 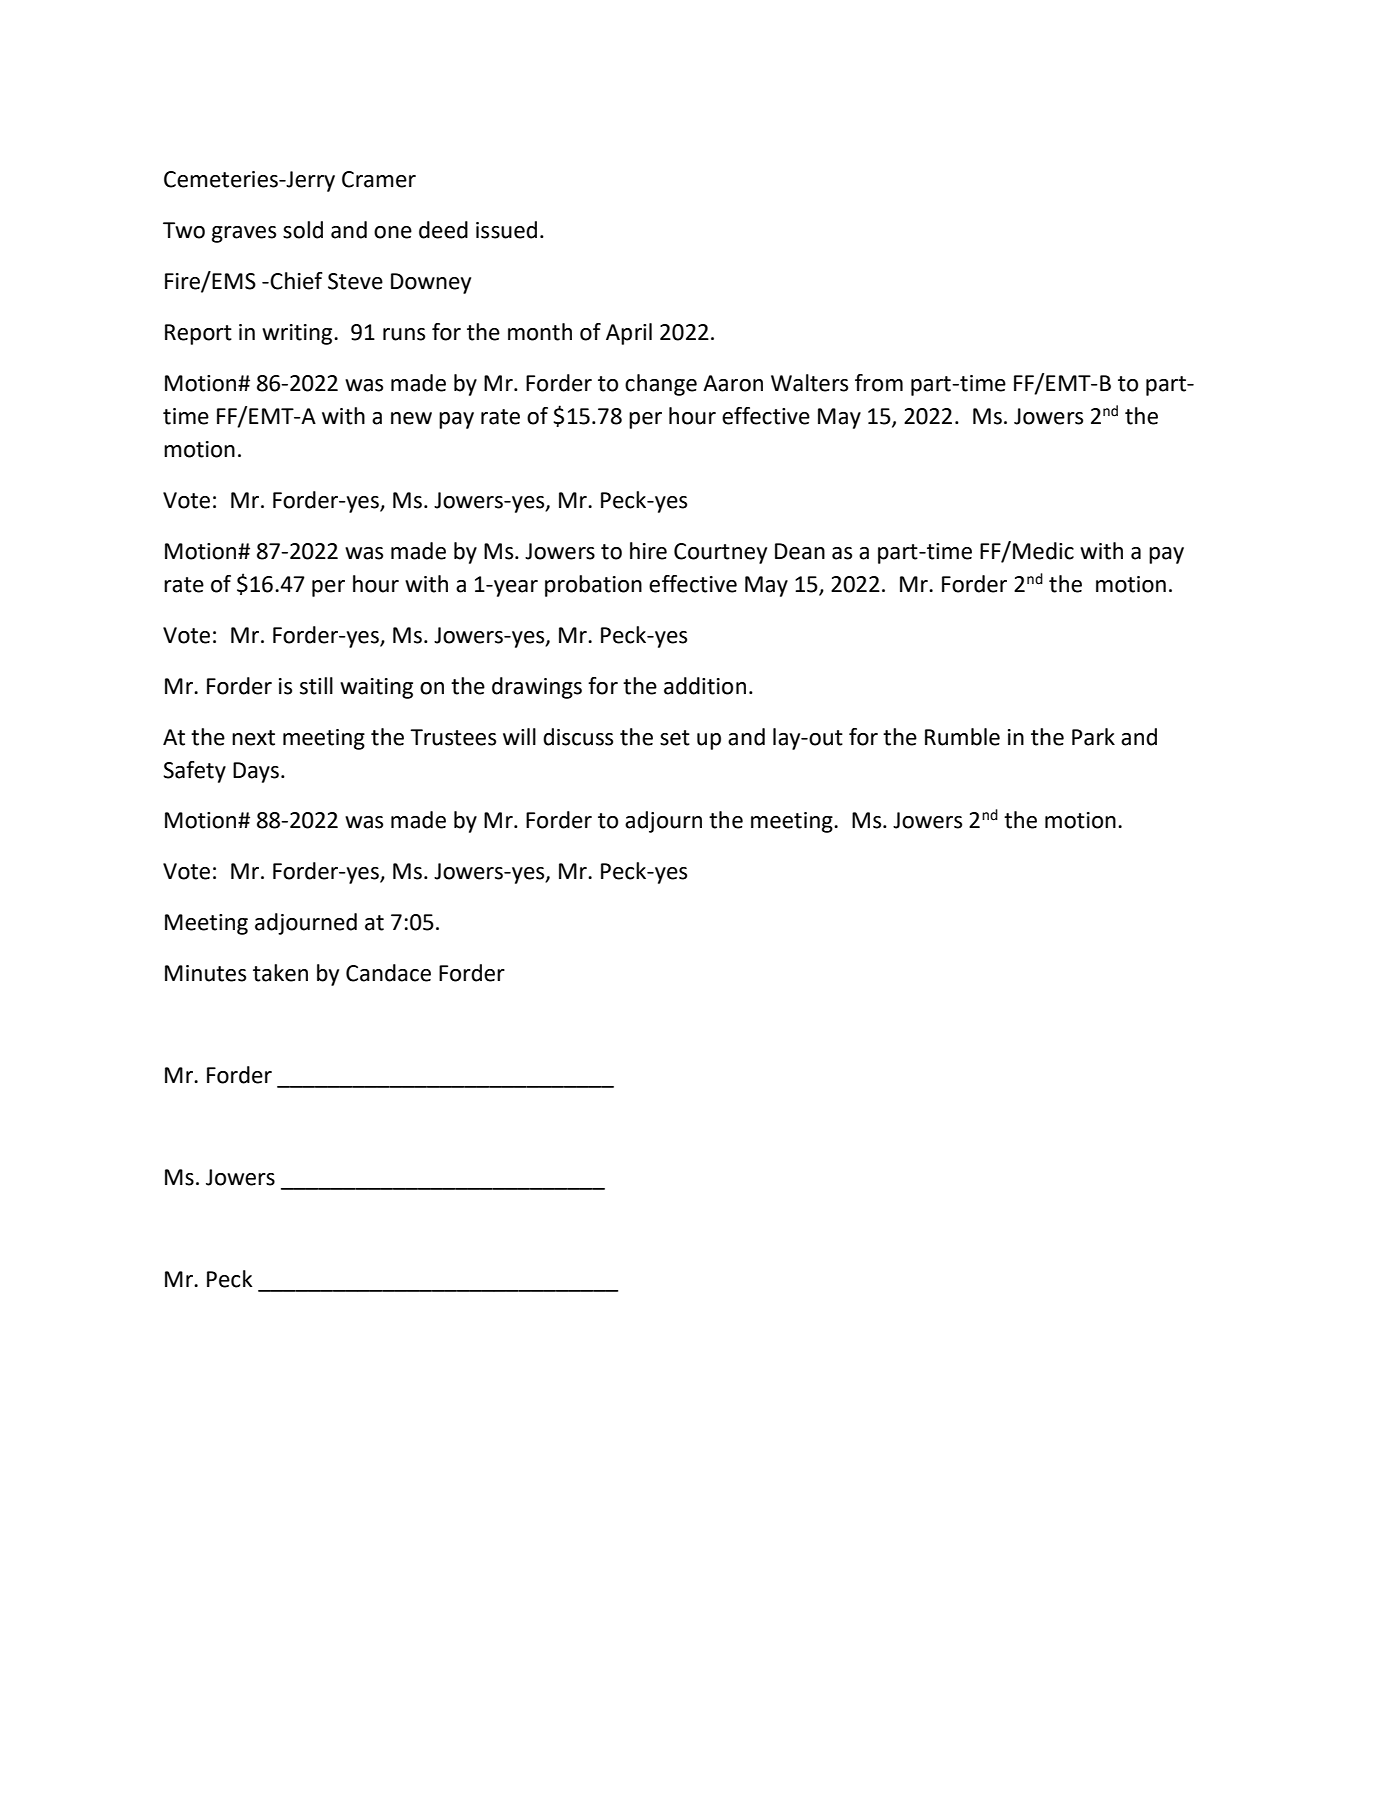 What do you see at coordinates (962, 737) in the page?
I see `Rumble` at bounding box center [962, 737].
